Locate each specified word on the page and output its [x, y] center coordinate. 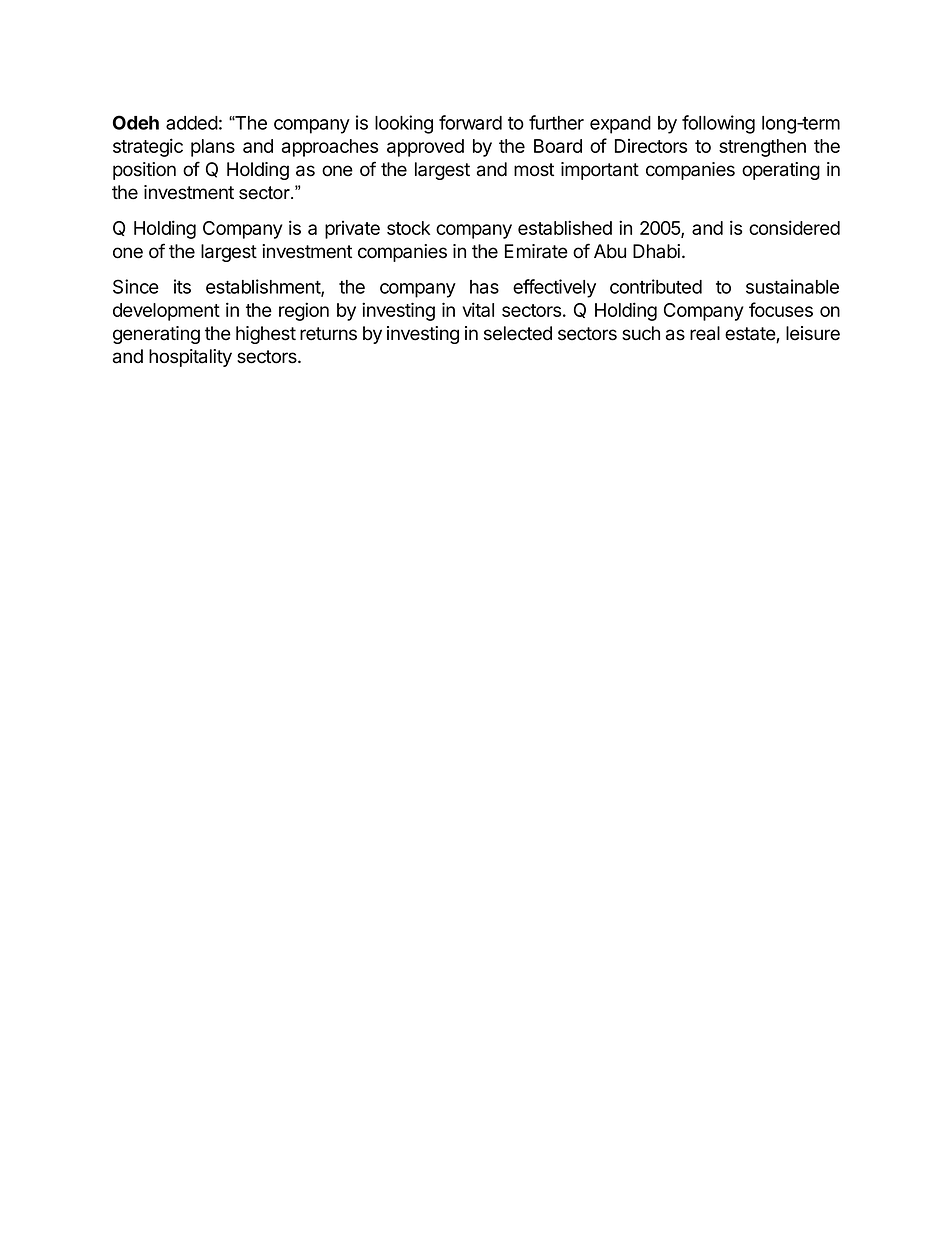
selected [518, 333]
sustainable [792, 286]
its [182, 286]
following [718, 124]
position [144, 171]
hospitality [190, 358]
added [192, 123]
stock [408, 228]
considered [794, 227]
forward [470, 122]
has [484, 287]
